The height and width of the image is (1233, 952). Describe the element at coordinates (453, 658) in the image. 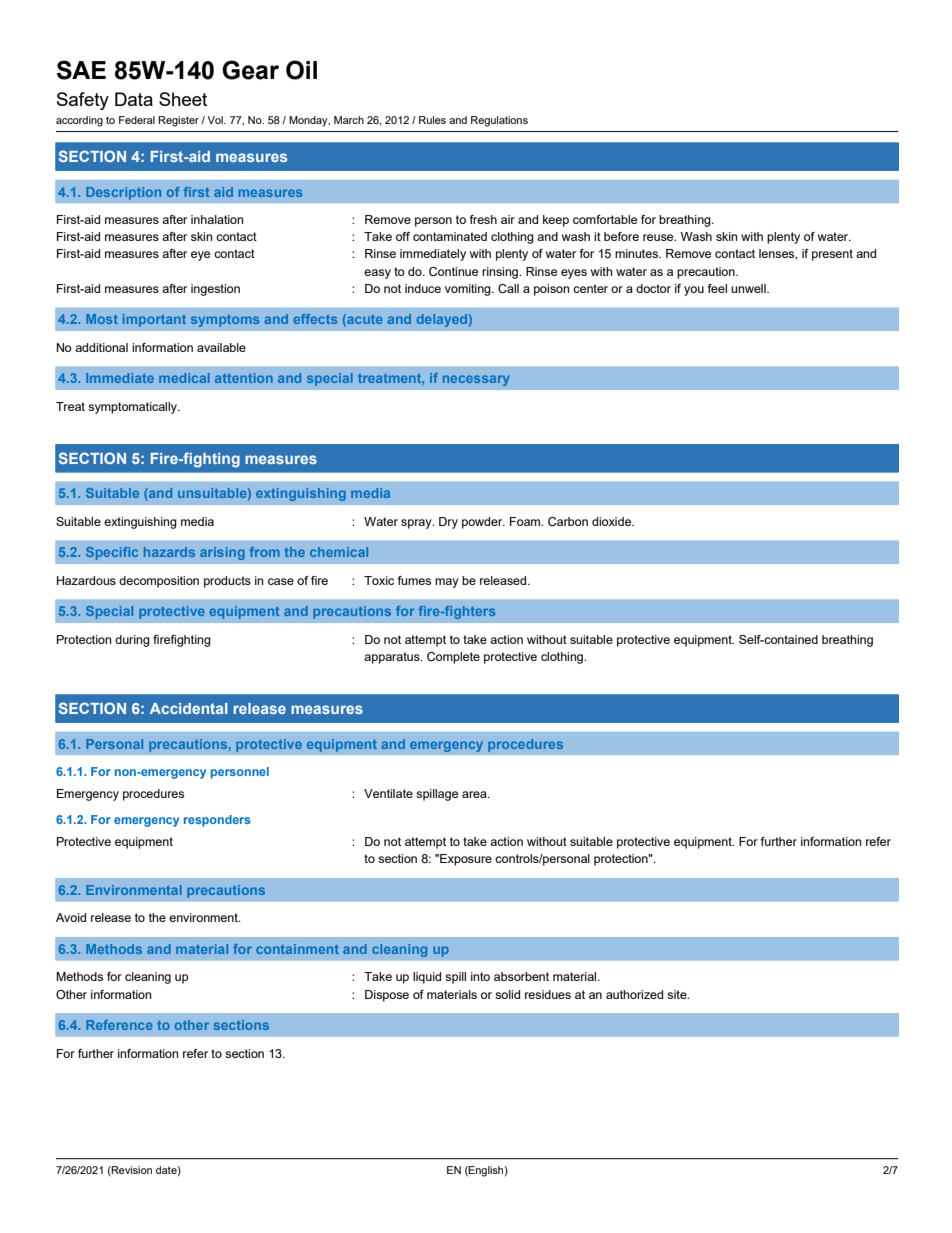

I see `Complete` at that location.
